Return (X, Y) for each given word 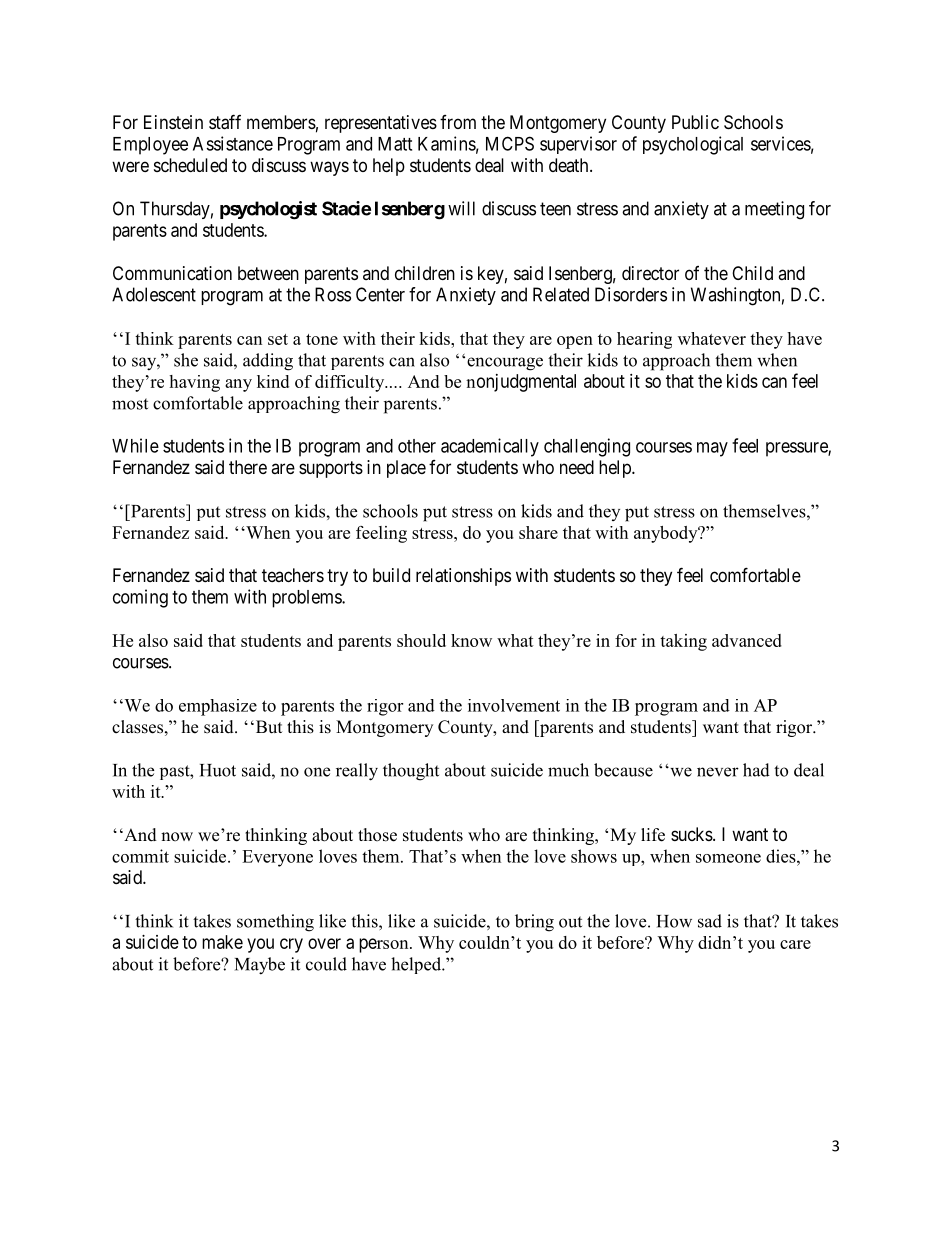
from (458, 122)
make (222, 942)
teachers (293, 575)
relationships (463, 577)
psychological (693, 145)
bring (534, 923)
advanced (747, 640)
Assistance (233, 143)
